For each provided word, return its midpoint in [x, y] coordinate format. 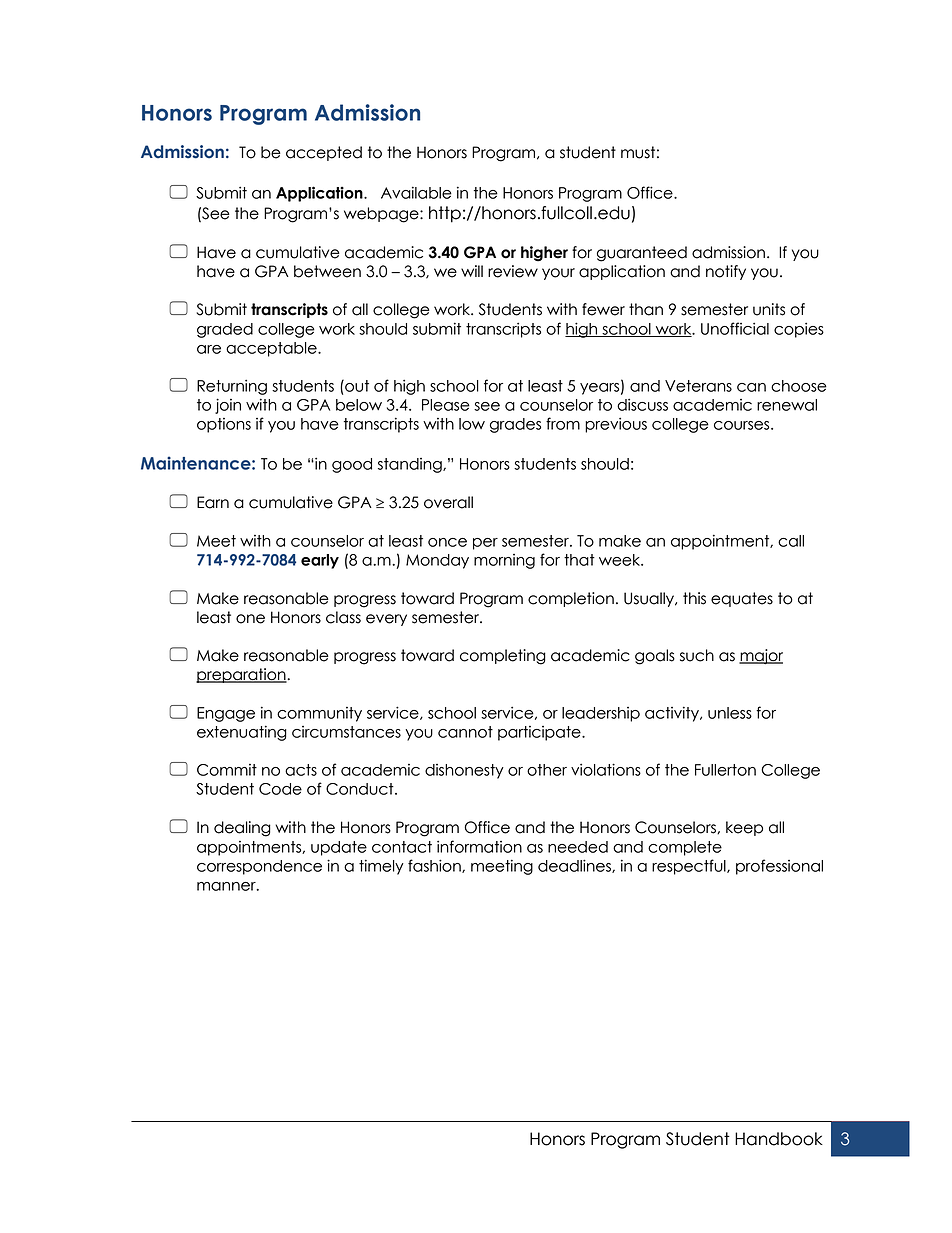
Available [416, 192]
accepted [324, 153]
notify [726, 272]
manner [227, 886]
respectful [690, 867]
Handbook [779, 1139]
